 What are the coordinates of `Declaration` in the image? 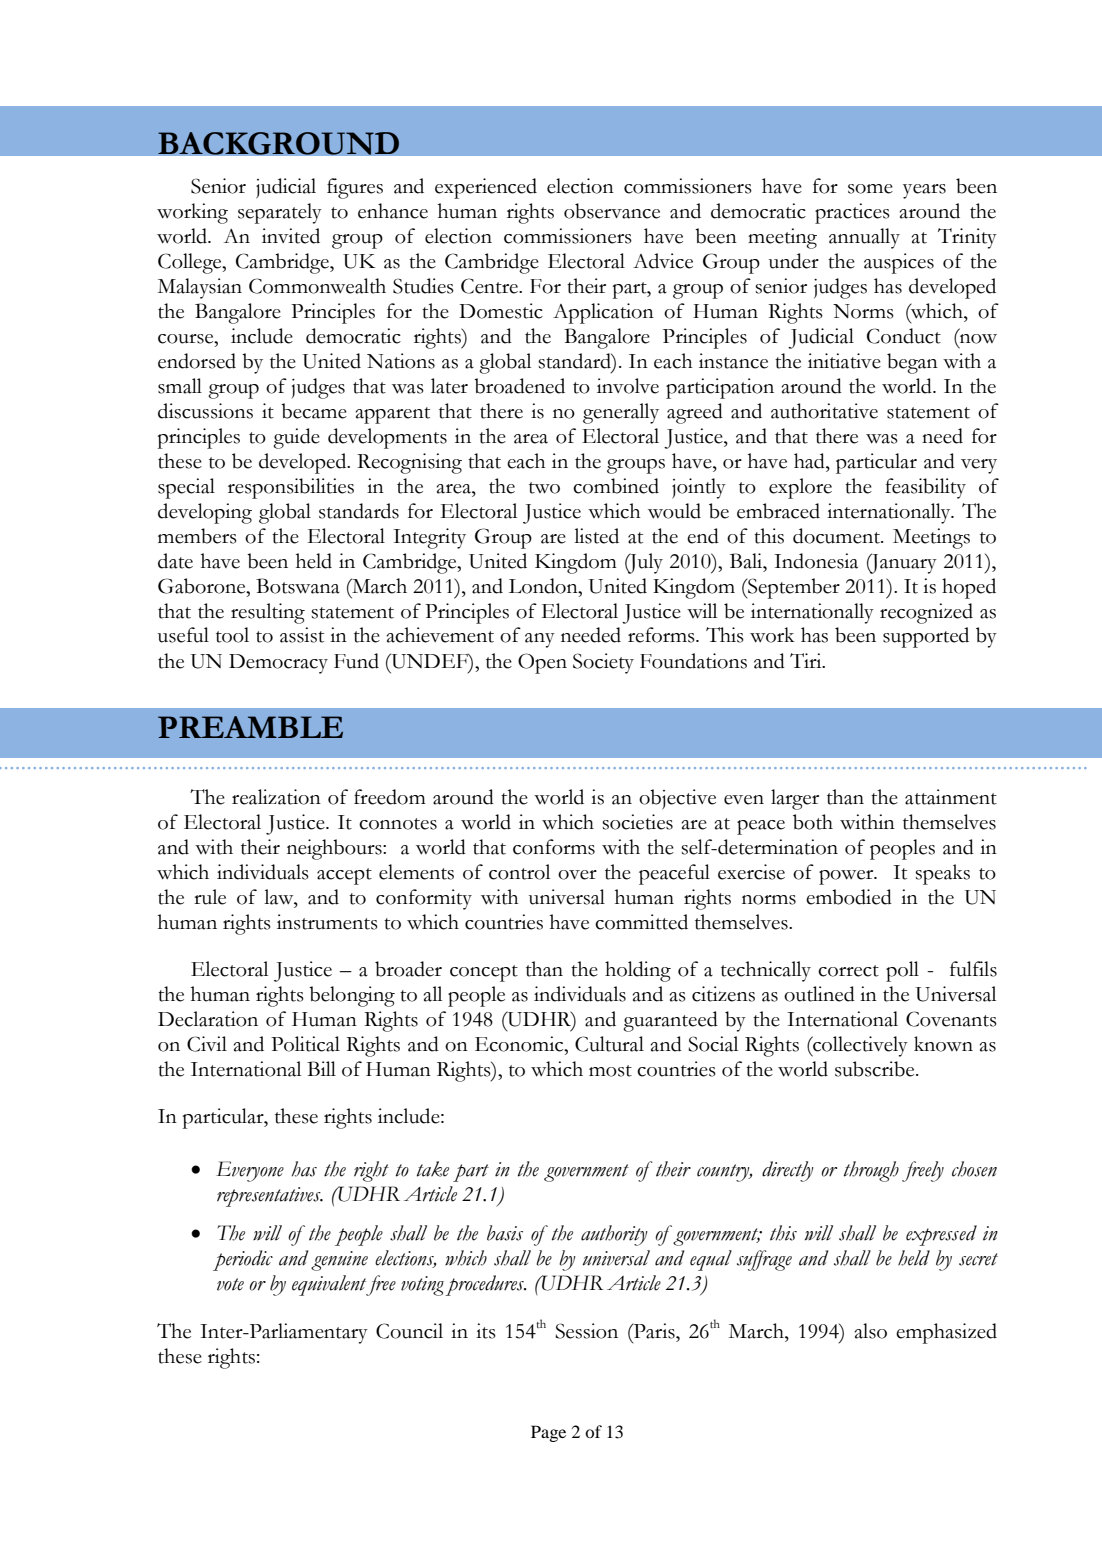 It's located at (208, 1019).
